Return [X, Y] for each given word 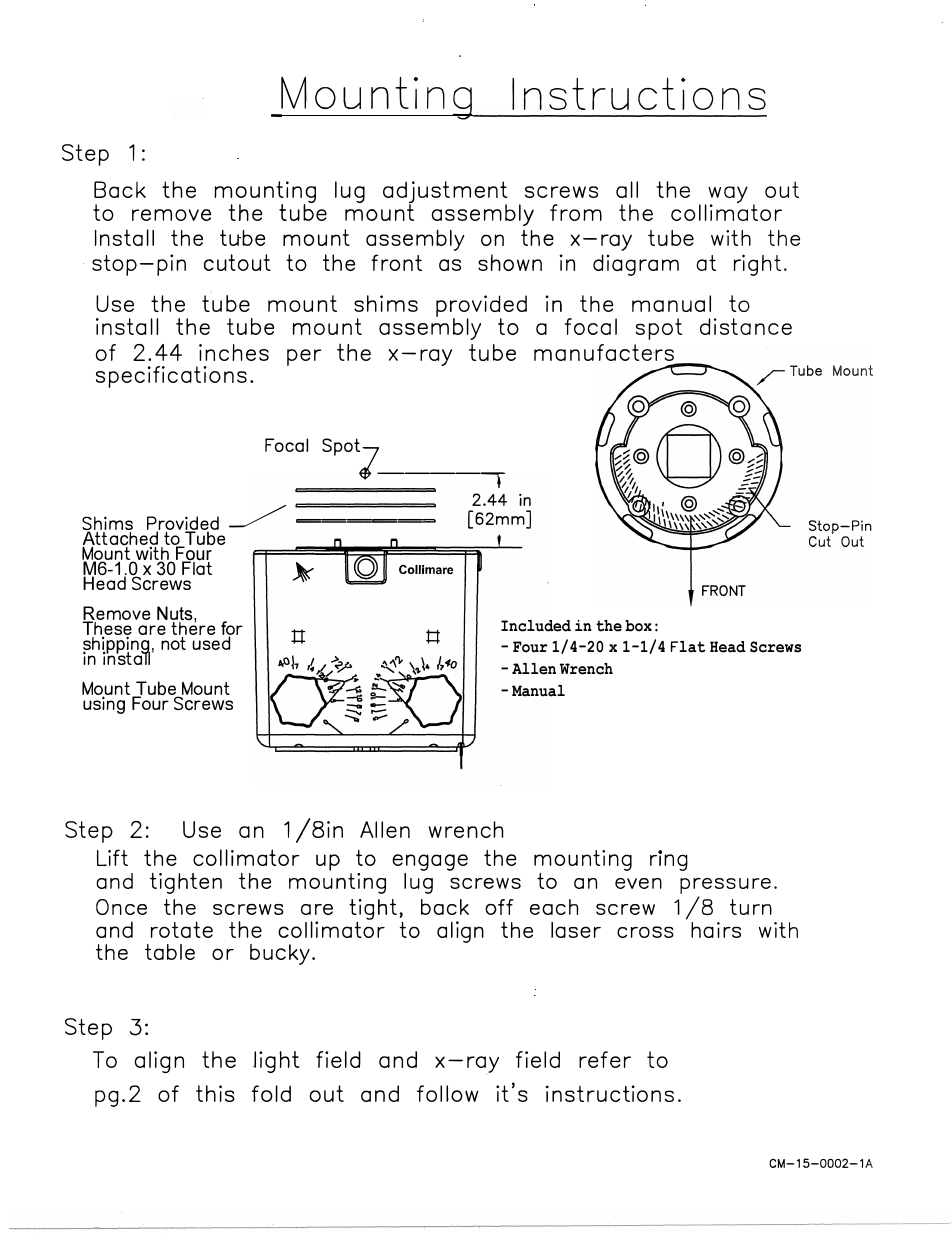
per [304, 357]
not [173, 643]
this [215, 1093]
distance [746, 326]
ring [669, 861]
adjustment [445, 193]
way [727, 196]
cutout [237, 262]
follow [447, 1093]
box [638, 626]
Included [536, 626]
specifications [171, 377]
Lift [112, 857]
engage [430, 864]
